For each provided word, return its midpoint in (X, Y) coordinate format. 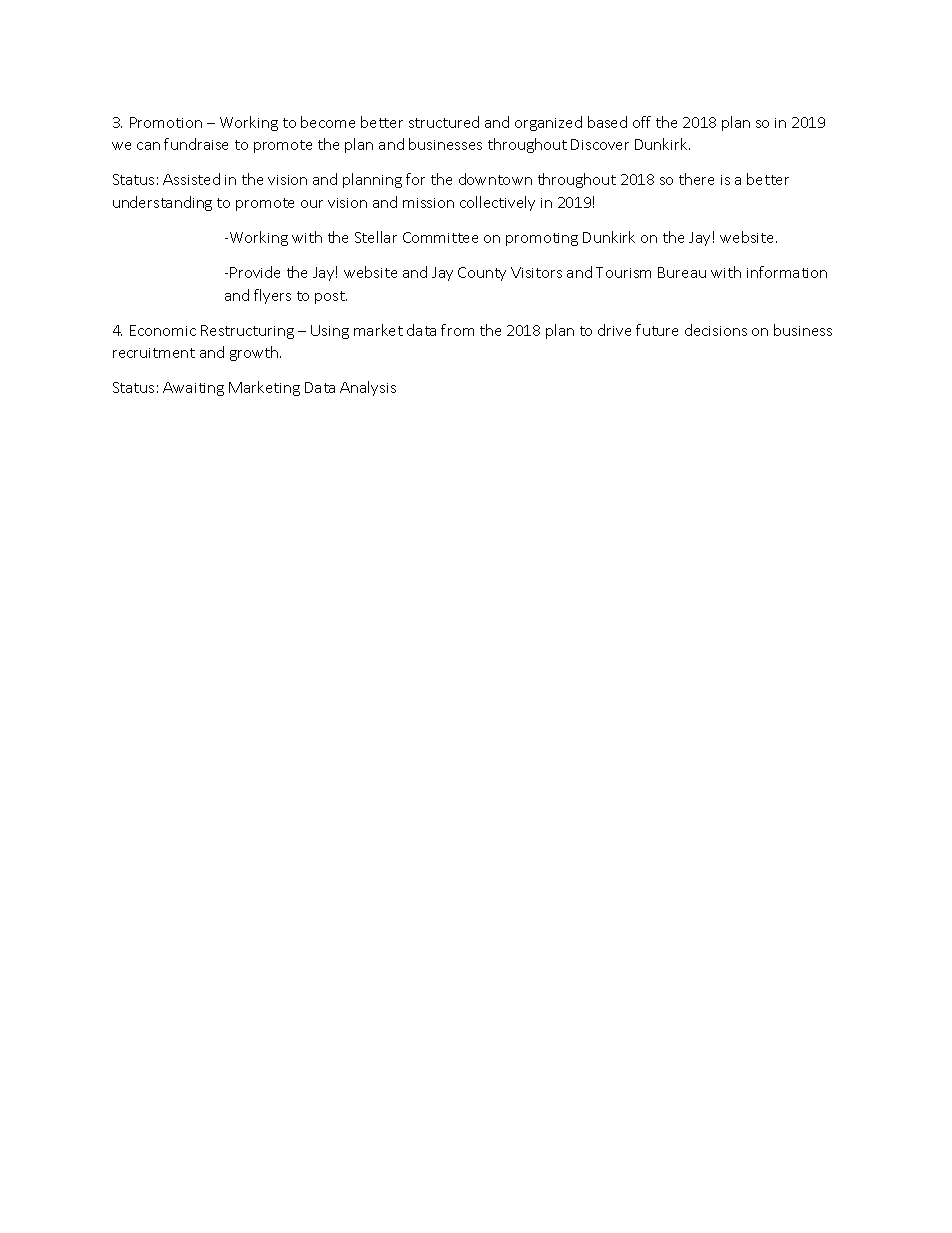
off (642, 122)
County (482, 274)
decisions (716, 330)
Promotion (166, 122)
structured (444, 122)
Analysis (368, 388)
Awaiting (193, 389)
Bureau (682, 272)
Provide (255, 272)
